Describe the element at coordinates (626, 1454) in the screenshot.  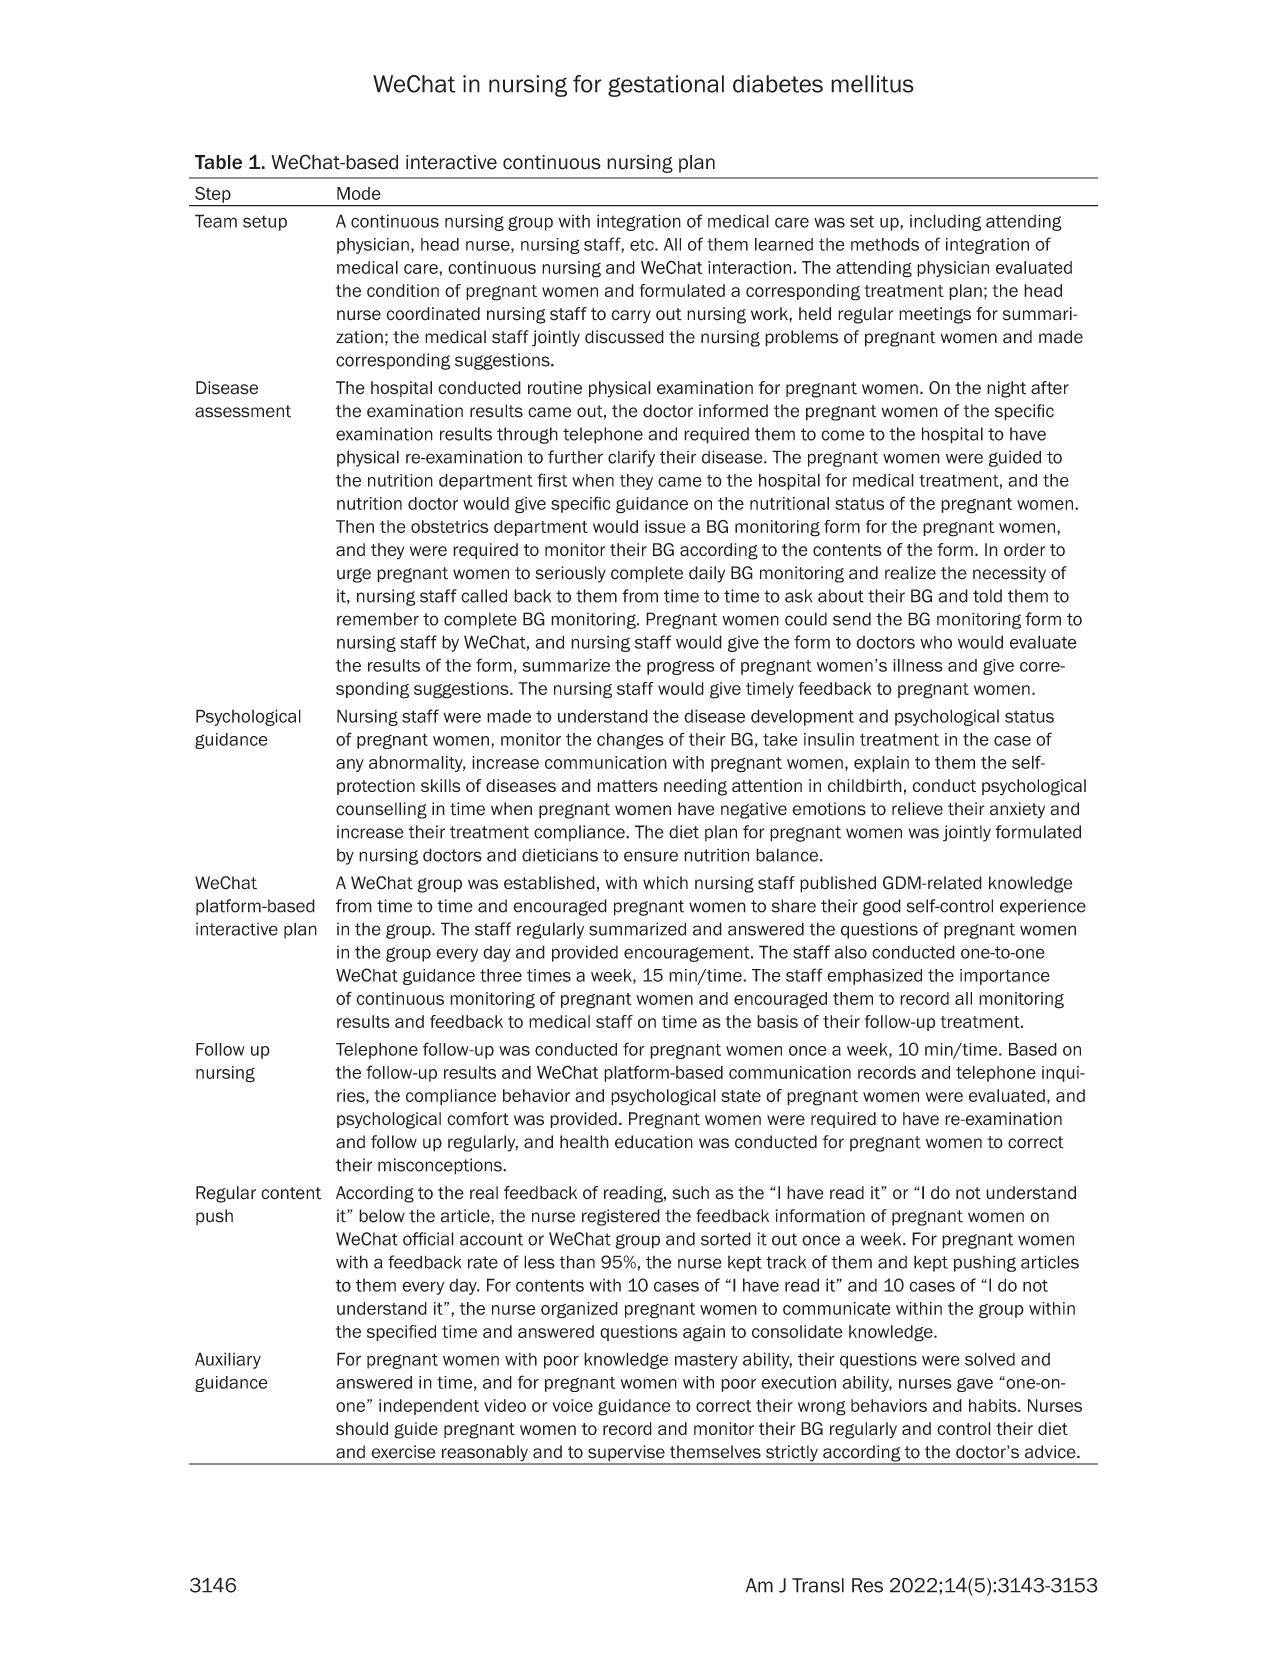
I see `supervise` at that location.
